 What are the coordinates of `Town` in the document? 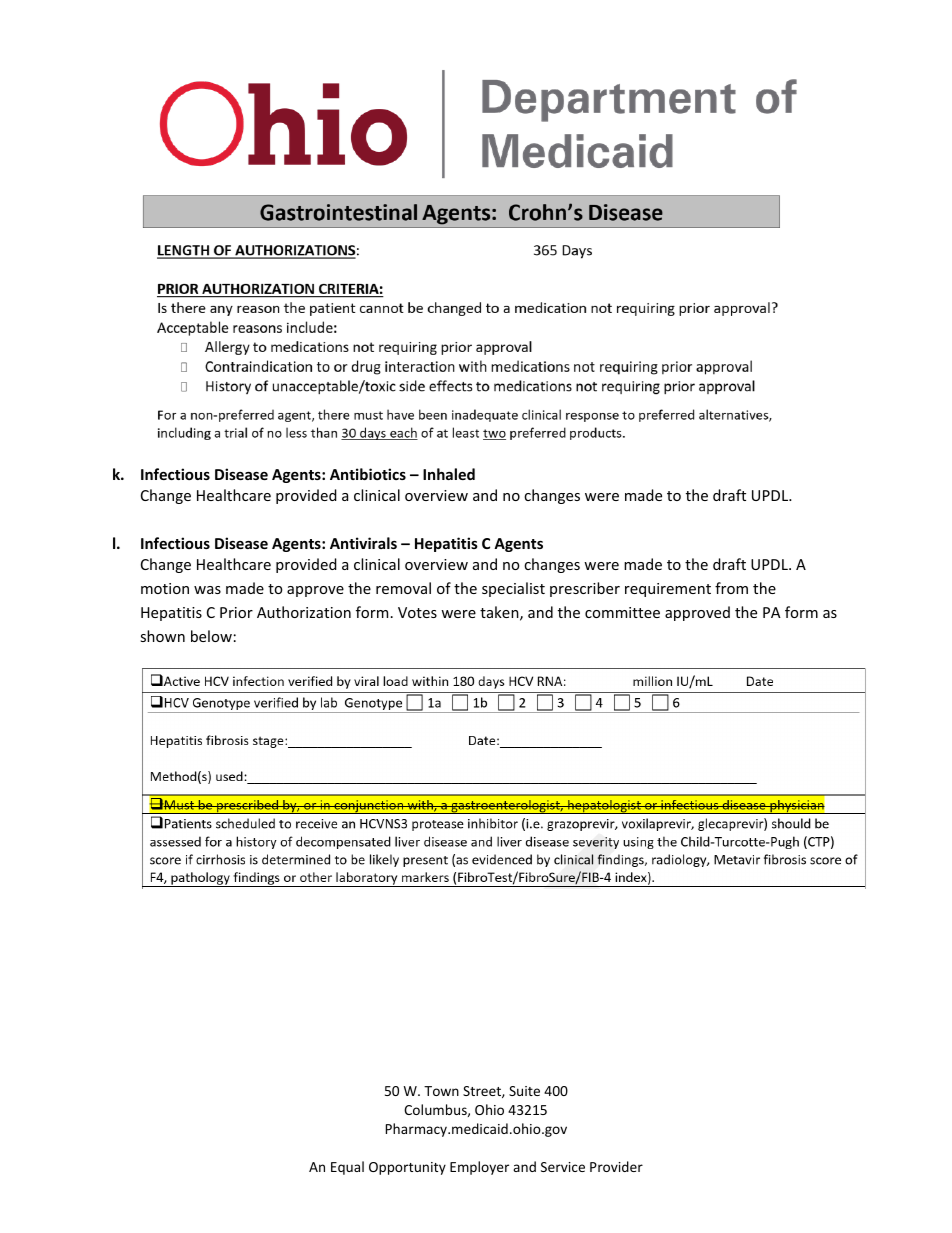 It's located at (441, 1091).
